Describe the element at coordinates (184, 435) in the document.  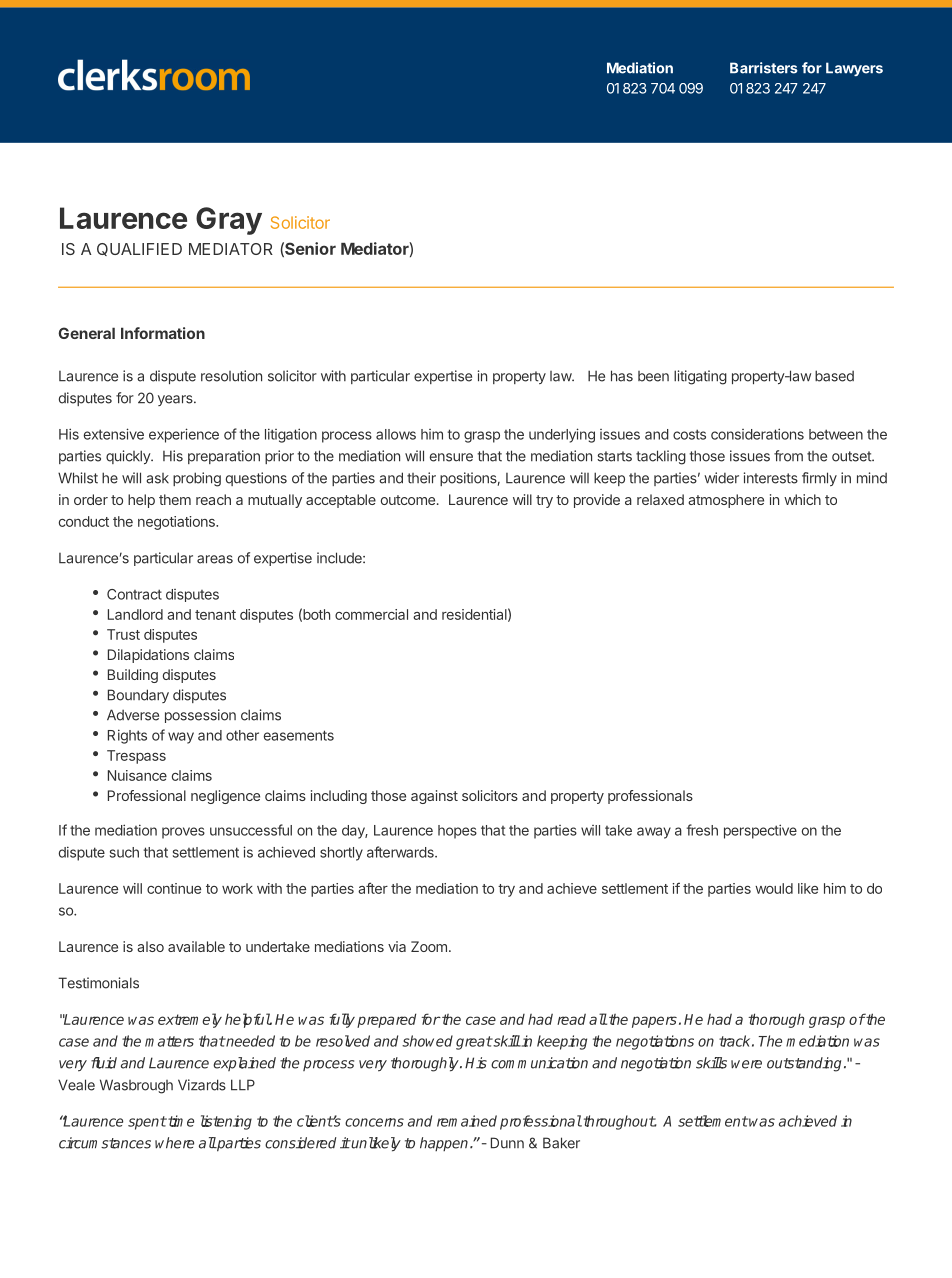
I see `experience` at that location.
